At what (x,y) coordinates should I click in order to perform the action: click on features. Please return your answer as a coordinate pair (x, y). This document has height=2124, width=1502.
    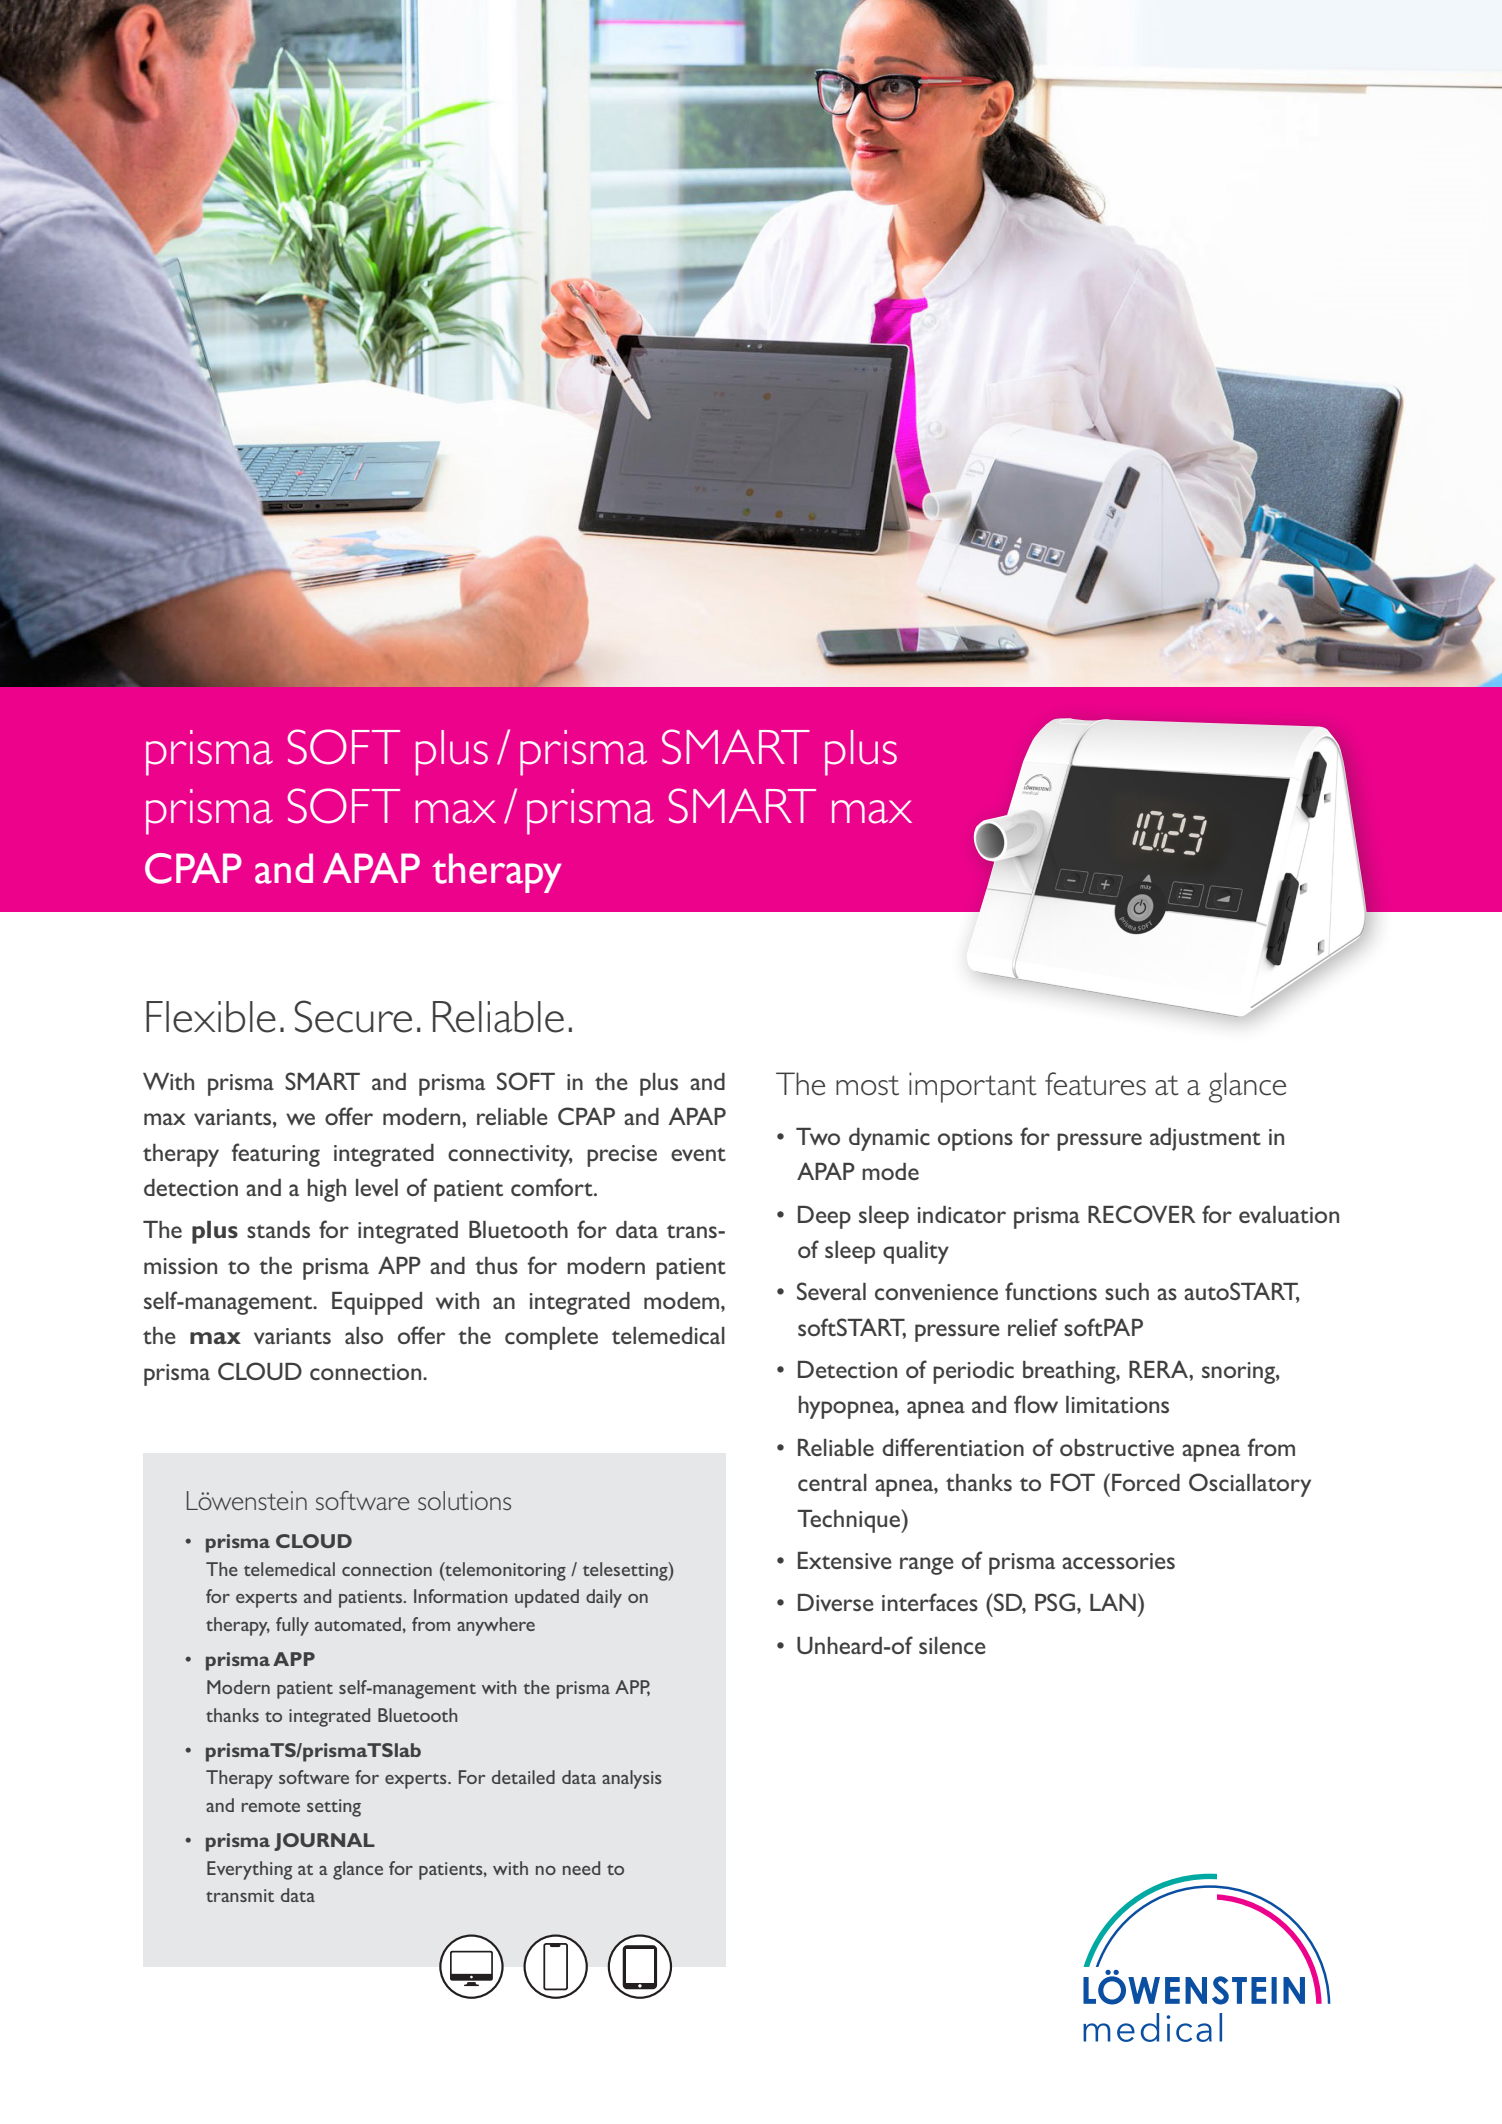
    Looking at the image, I should click on (1095, 1084).
